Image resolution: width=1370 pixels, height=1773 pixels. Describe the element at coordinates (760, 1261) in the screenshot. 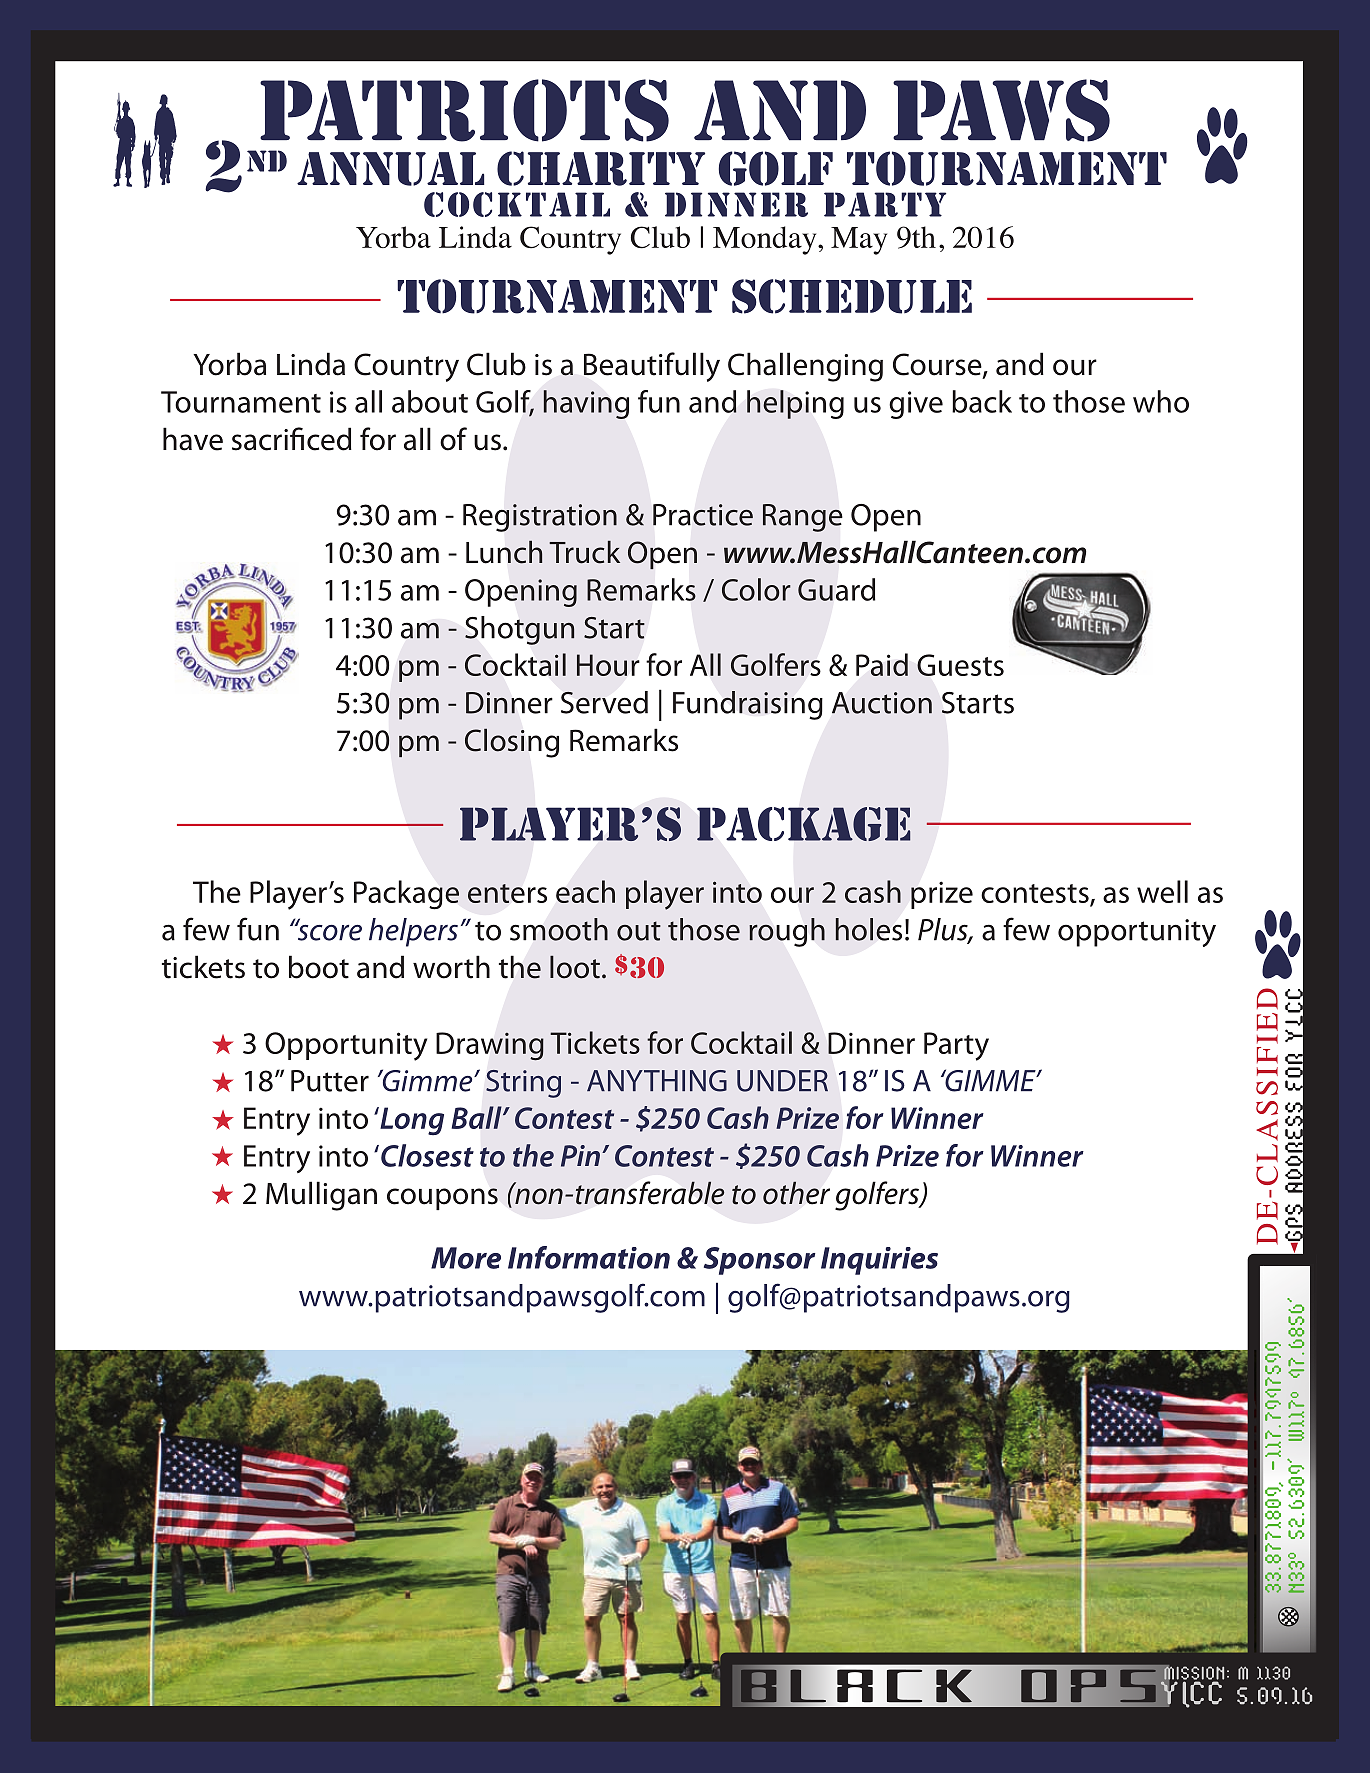

I see `Sponsor` at that location.
